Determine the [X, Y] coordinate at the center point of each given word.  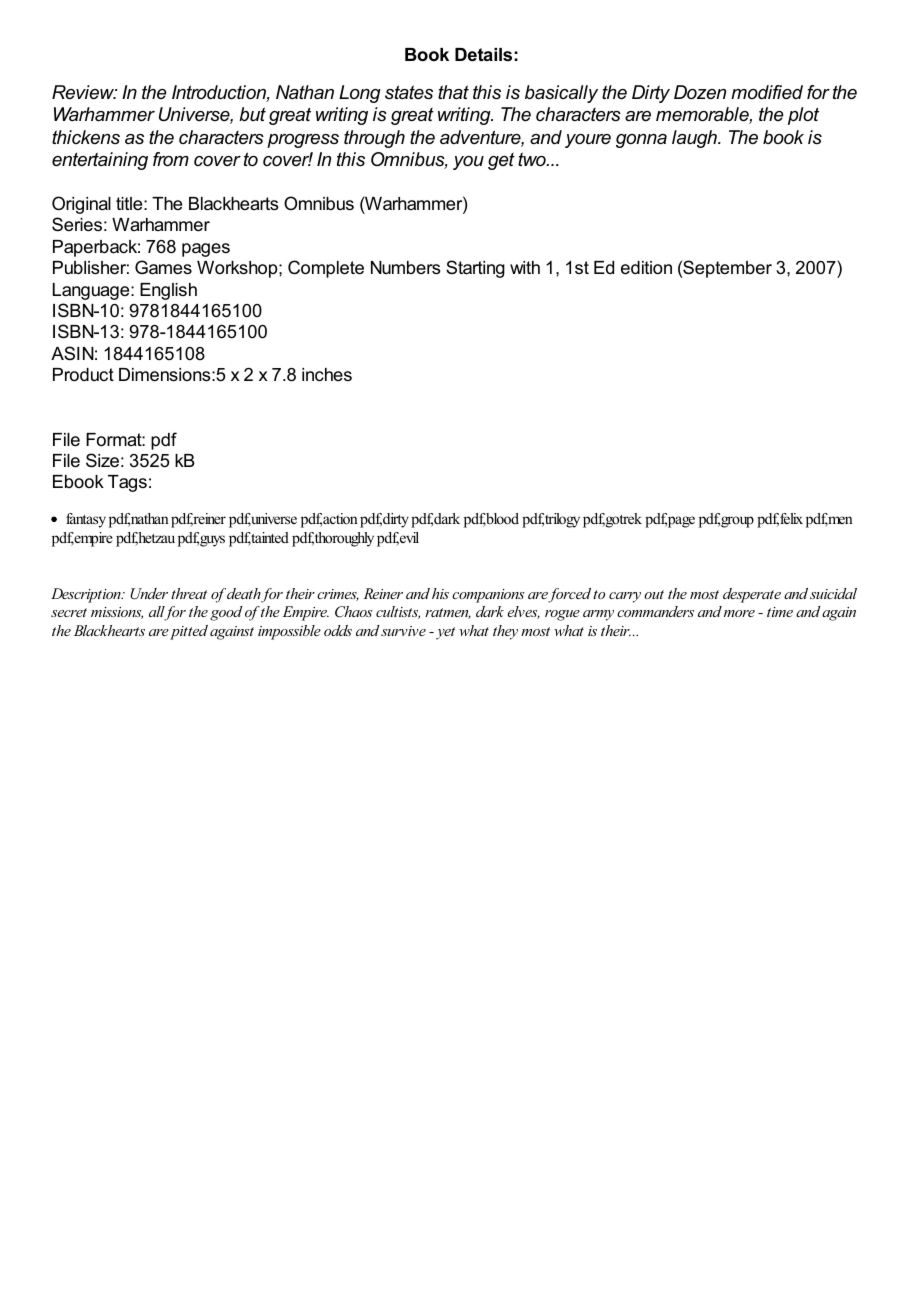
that [453, 92]
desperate [752, 595]
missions [117, 613]
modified [767, 92]
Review [84, 92]
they [505, 632]
